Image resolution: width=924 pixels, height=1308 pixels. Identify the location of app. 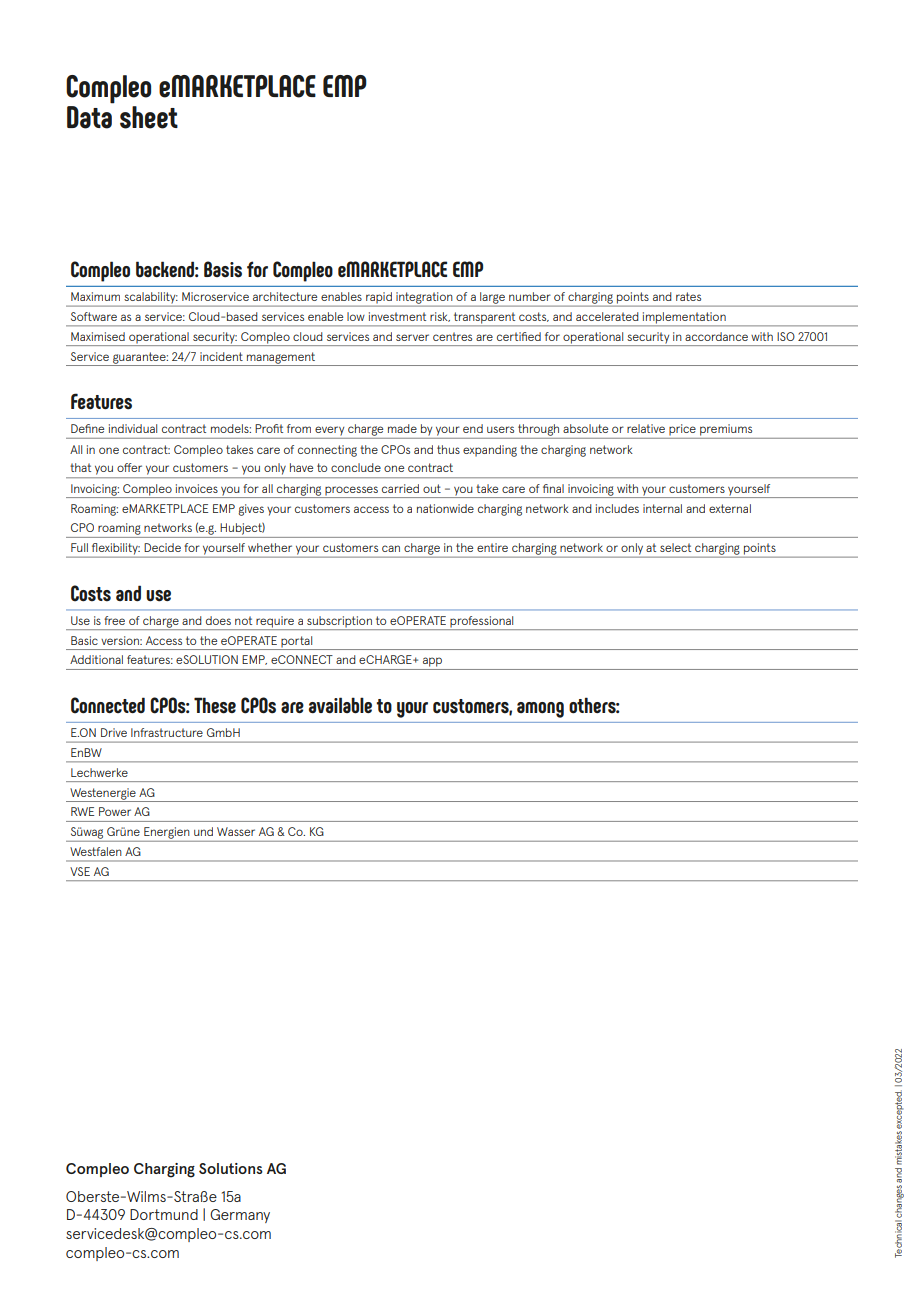
(432, 662).
